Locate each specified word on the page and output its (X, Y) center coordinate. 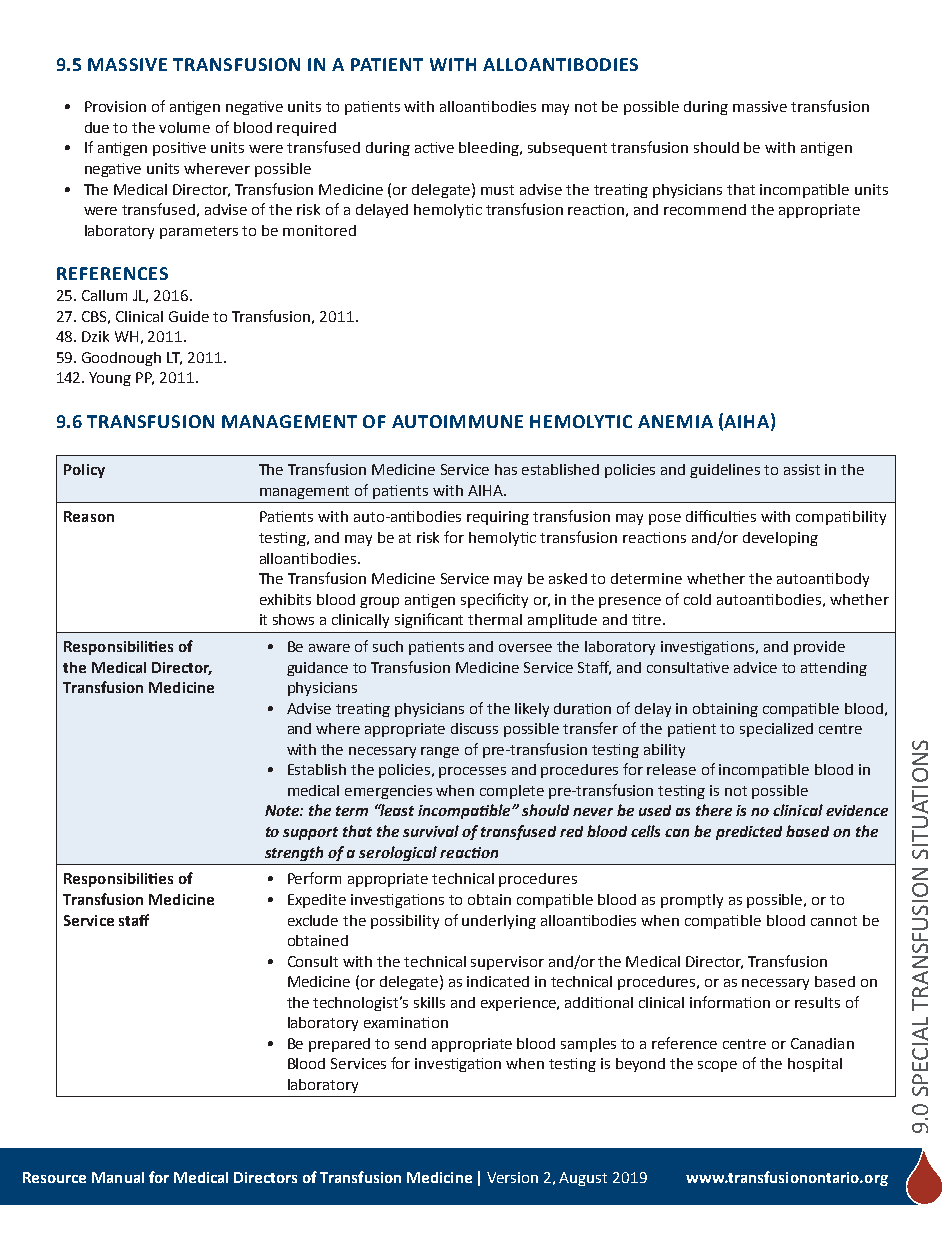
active (434, 147)
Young (110, 379)
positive (179, 149)
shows (293, 619)
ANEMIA (675, 421)
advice (755, 667)
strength (294, 853)
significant (429, 620)
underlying (499, 922)
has (506, 469)
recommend (705, 209)
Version (512, 1177)
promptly (692, 901)
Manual (118, 1177)
